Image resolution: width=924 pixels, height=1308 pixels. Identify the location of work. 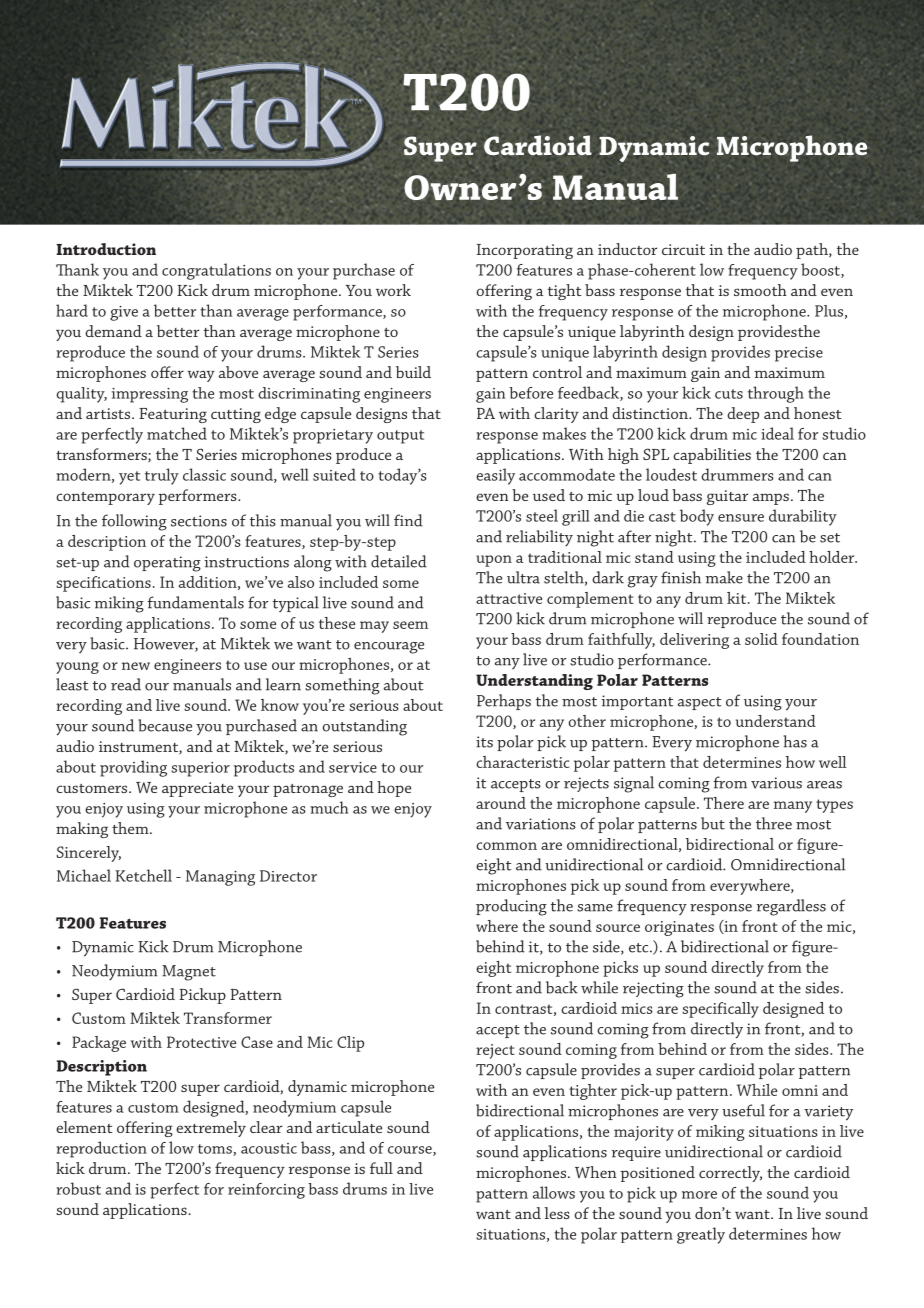
(393, 290).
